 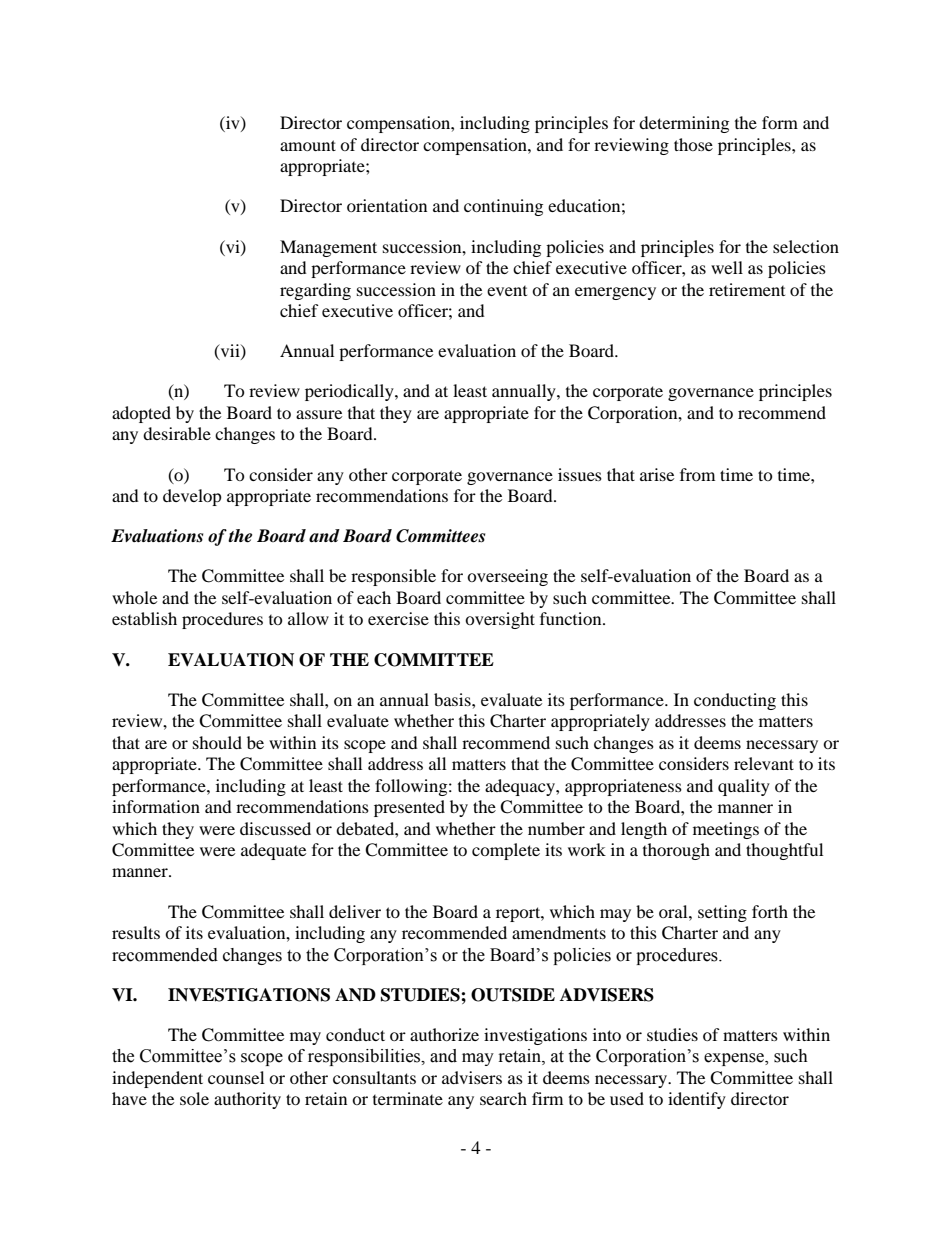 I want to click on those, so click(x=693, y=144).
